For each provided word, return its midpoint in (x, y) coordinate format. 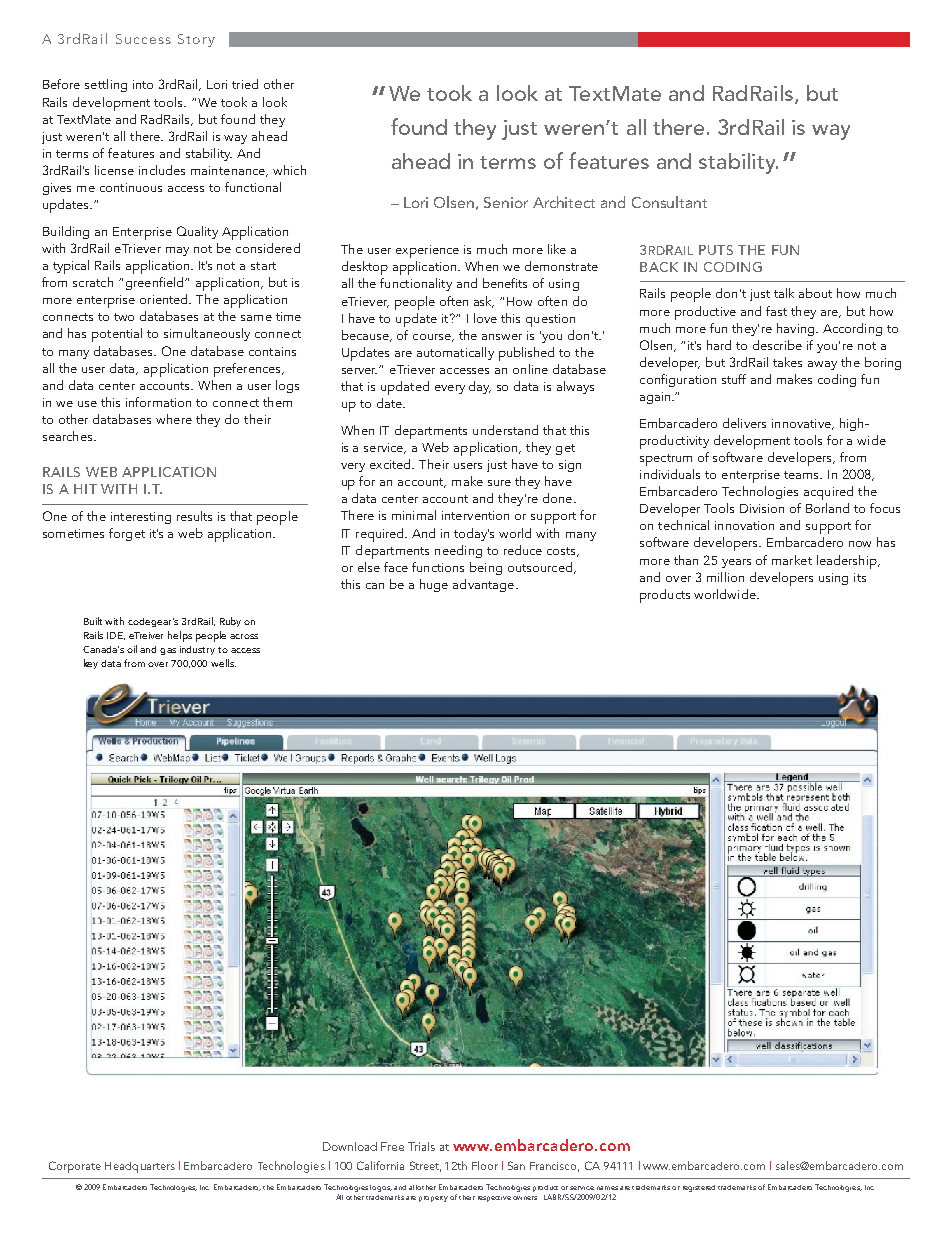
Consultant (669, 202)
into (143, 84)
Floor (485, 1165)
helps (180, 636)
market (792, 560)
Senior (506, 202)
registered (699, 1188)
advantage (485, 585)
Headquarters (140, 1167)
